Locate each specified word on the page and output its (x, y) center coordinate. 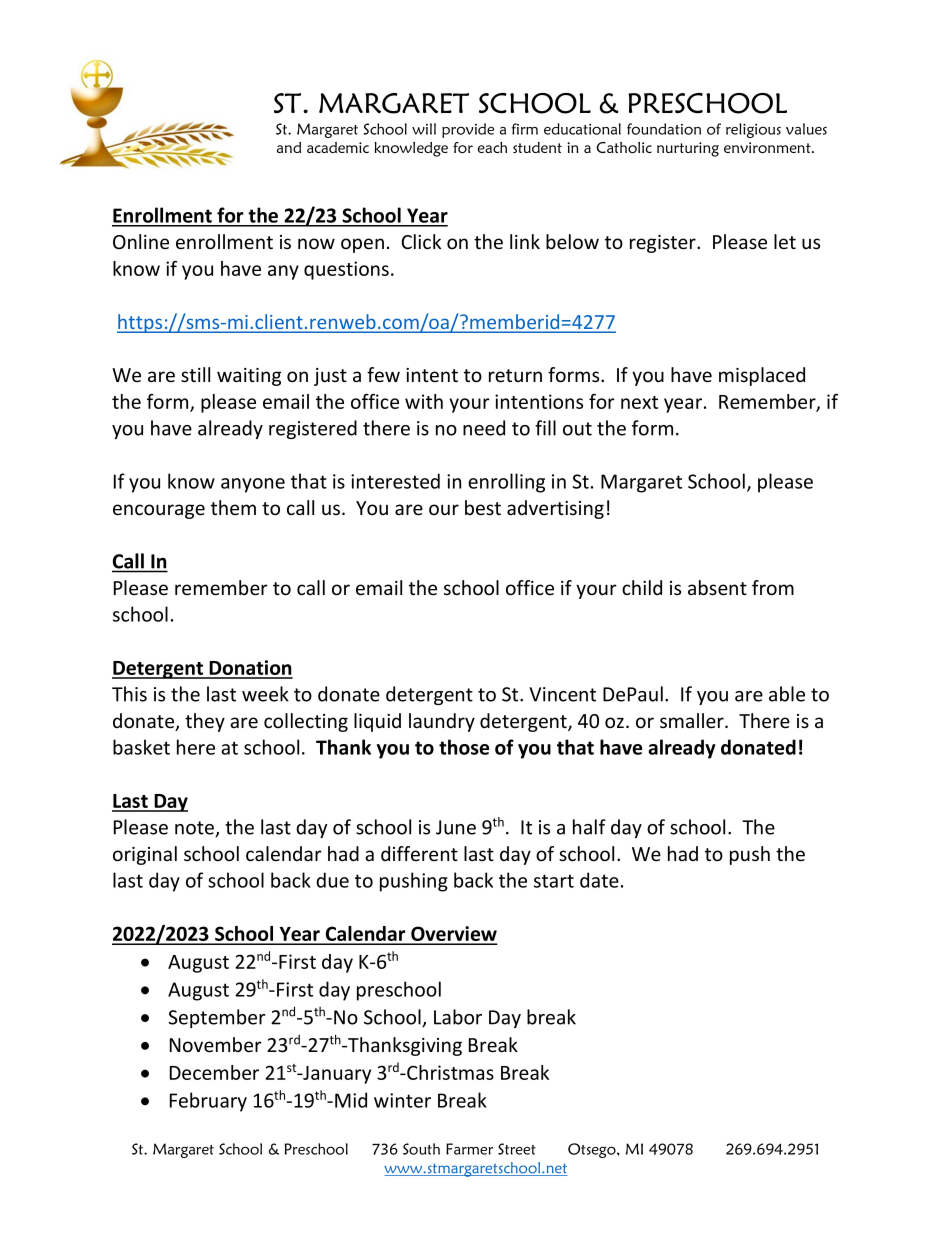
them (233, 507)
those (464, 747)
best (483, 508)
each (492, 147)
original (145, 855)
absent (717, 588)
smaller (693, 721)
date (599, 880)
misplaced (762, 376)
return (515, 376)
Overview (453, 935)
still (195, 375)
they (205, 722)
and (289, 147)
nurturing (688, 149)
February (208, 1102)
